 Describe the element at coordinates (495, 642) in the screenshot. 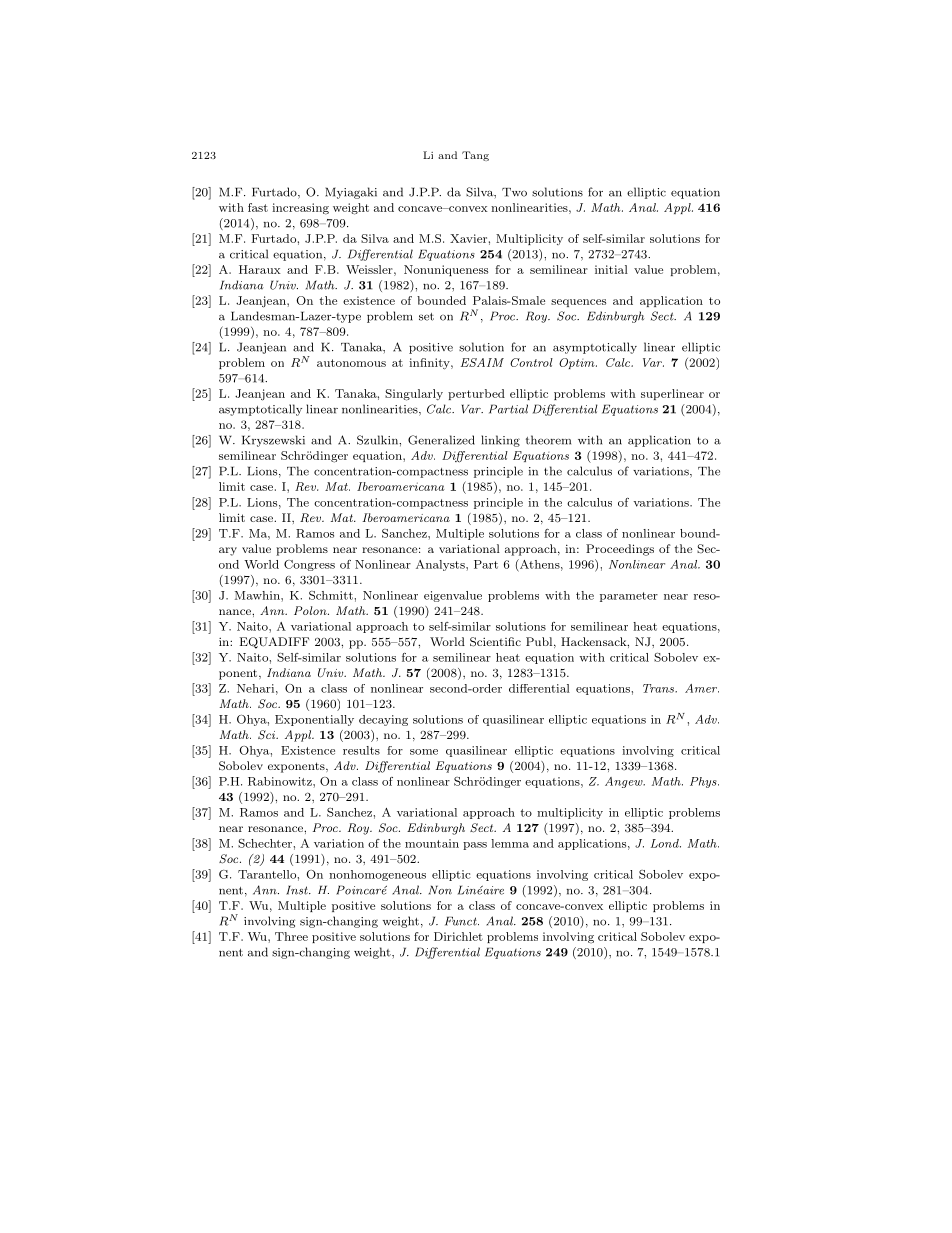

I see `Scientific` at that location.
